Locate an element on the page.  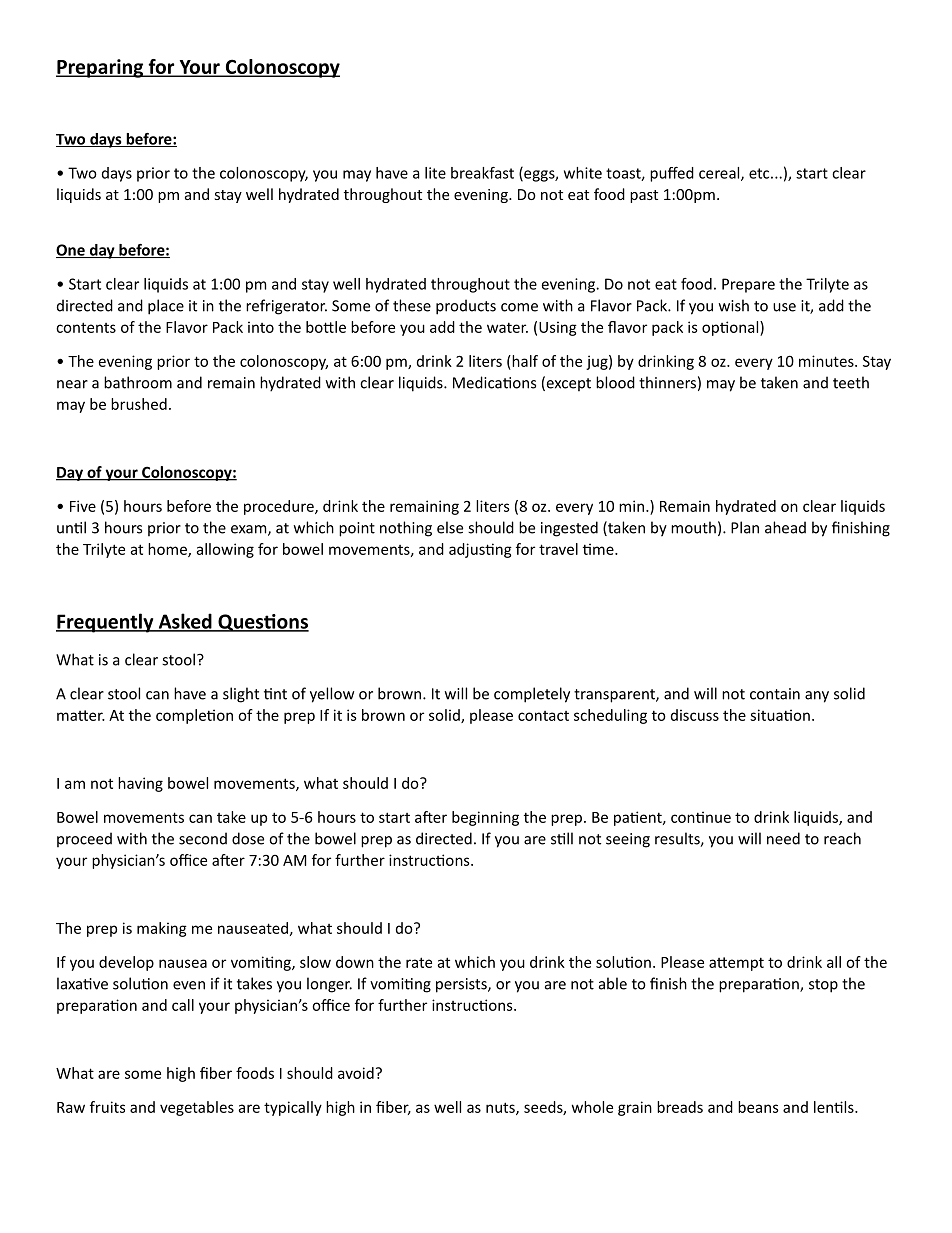
need is located at coordinates (783, 838).
